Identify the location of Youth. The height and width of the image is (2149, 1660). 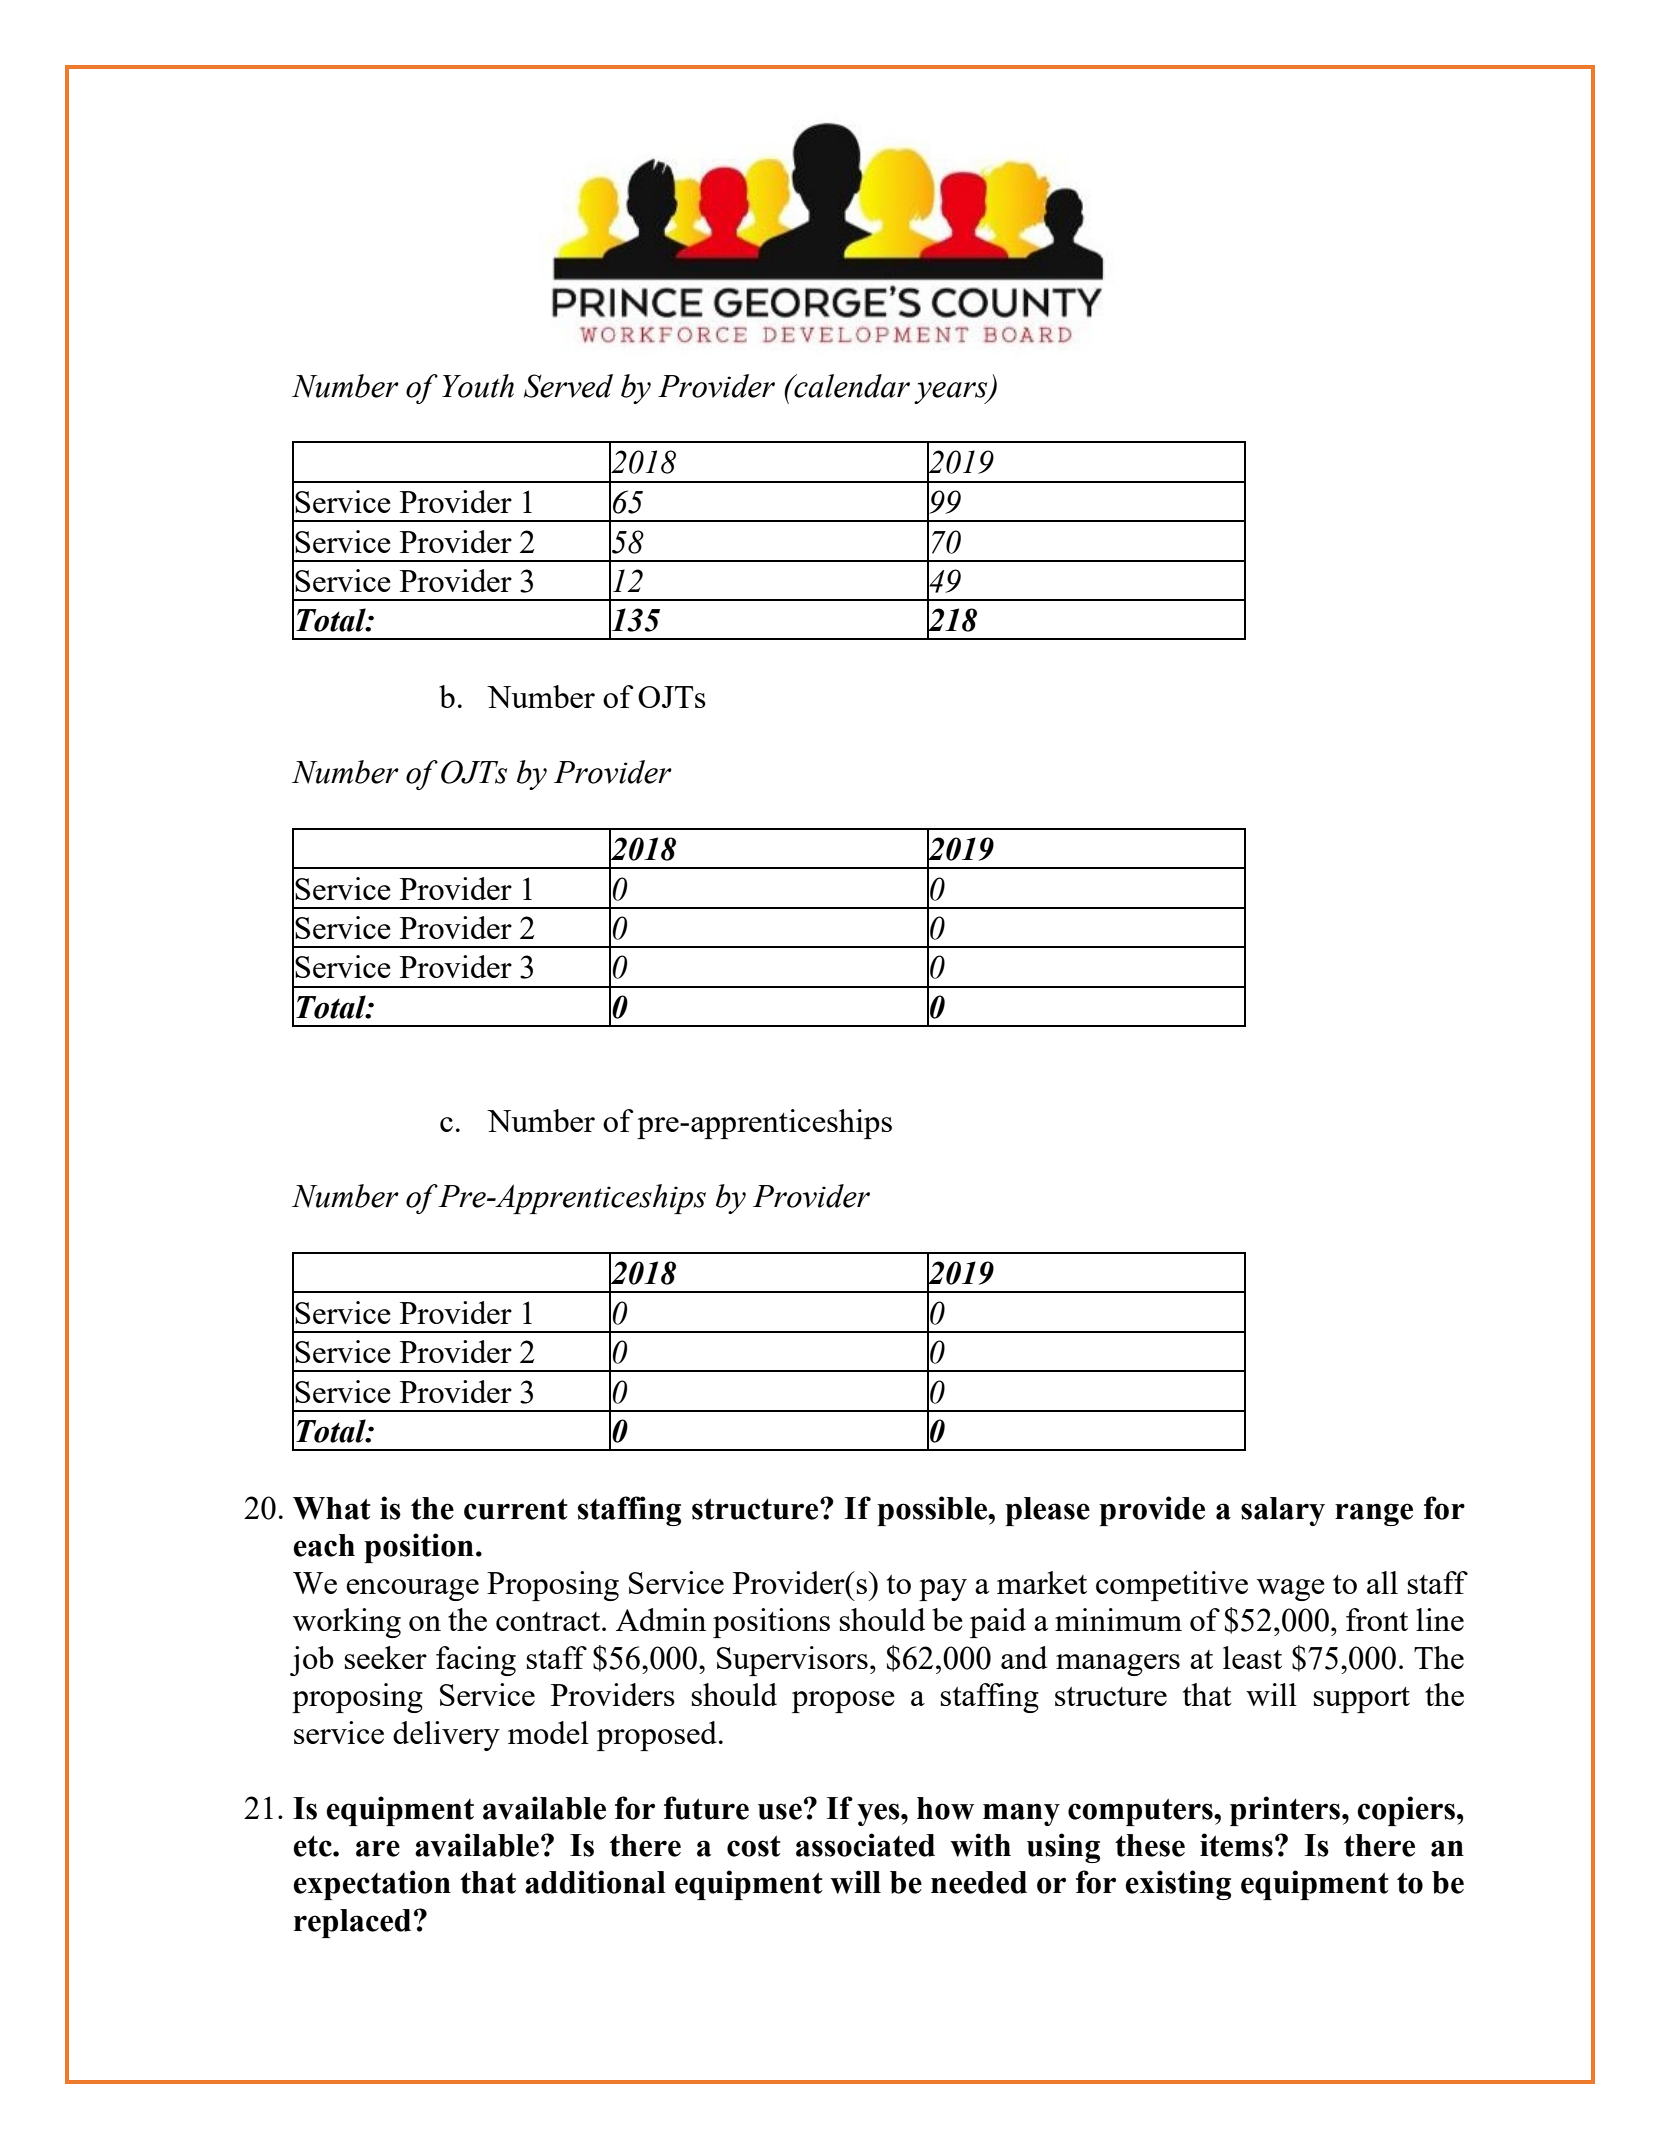
(478, 386).
